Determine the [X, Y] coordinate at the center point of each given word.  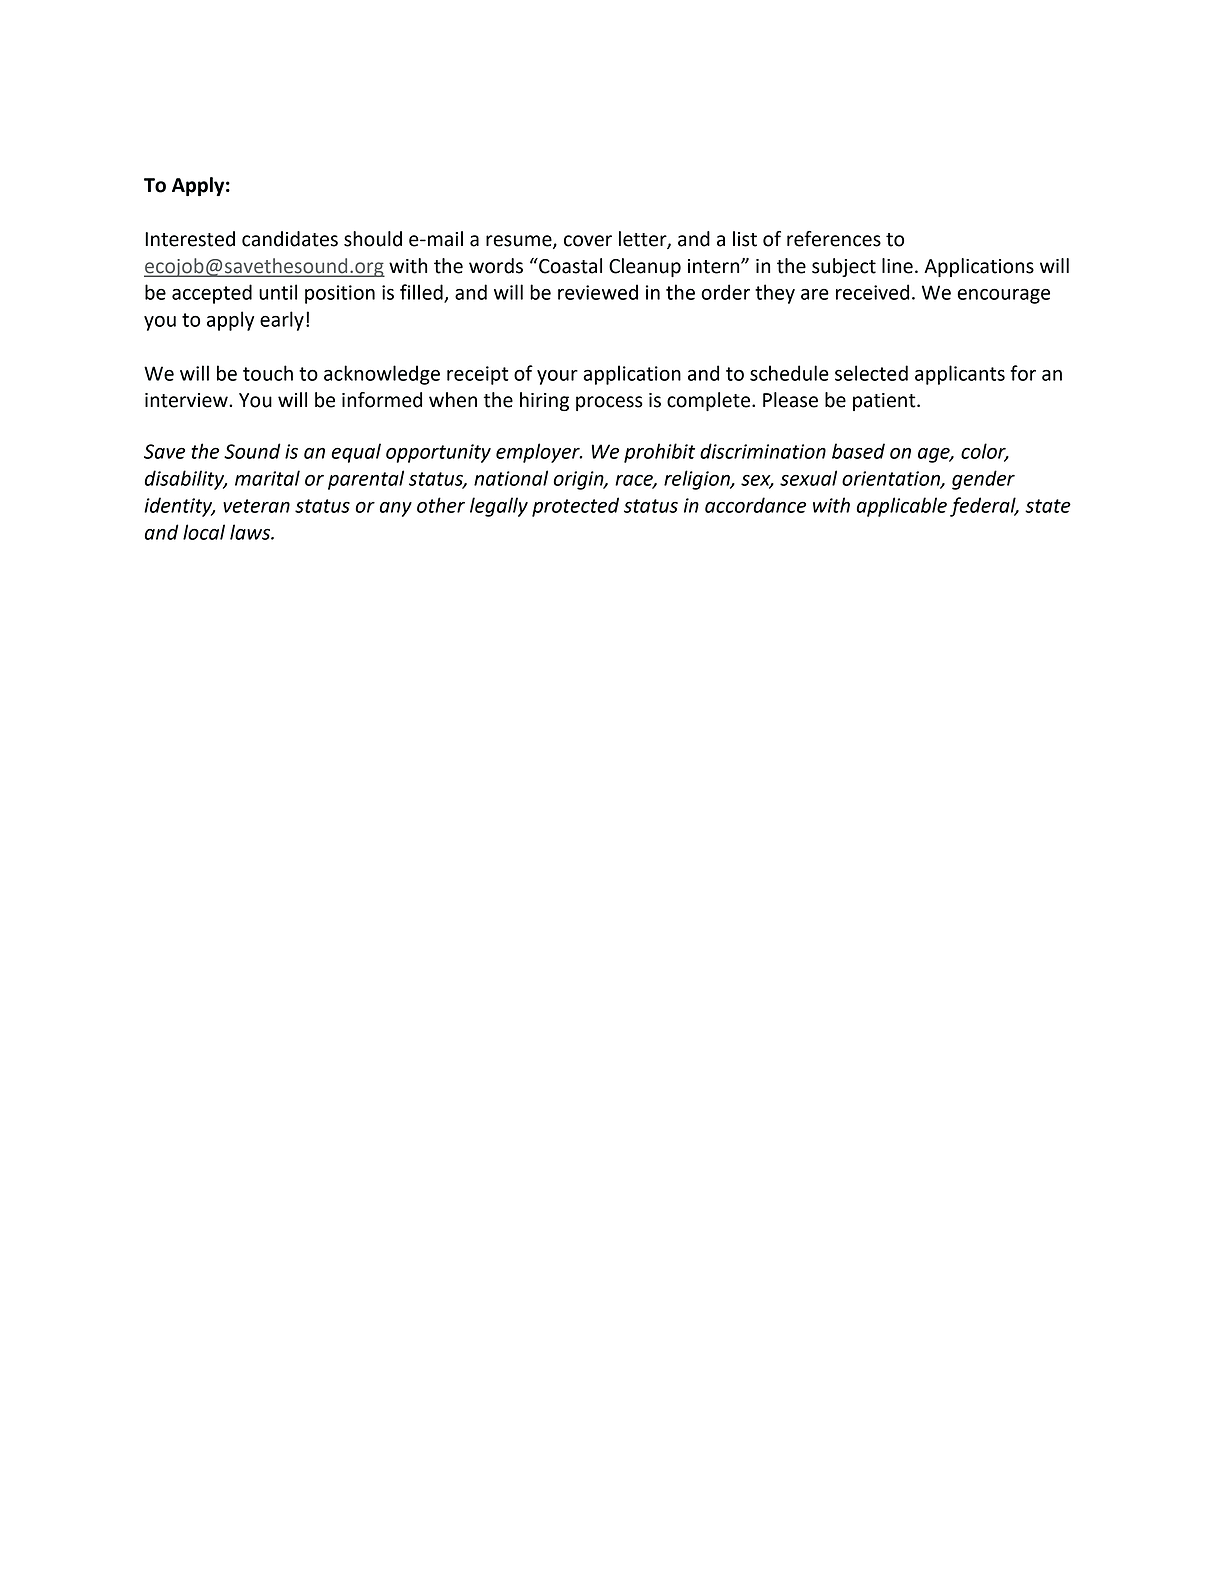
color [984, 452]
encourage [1003, 296]
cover [588, 241]
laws [251, 532]
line [897, 266]
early [282, 321]
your [557, 377]
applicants [960, 375]
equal [356, 453]
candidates [290, 239]
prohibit [659, 453]
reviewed [598, 292]
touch [268, 373]
